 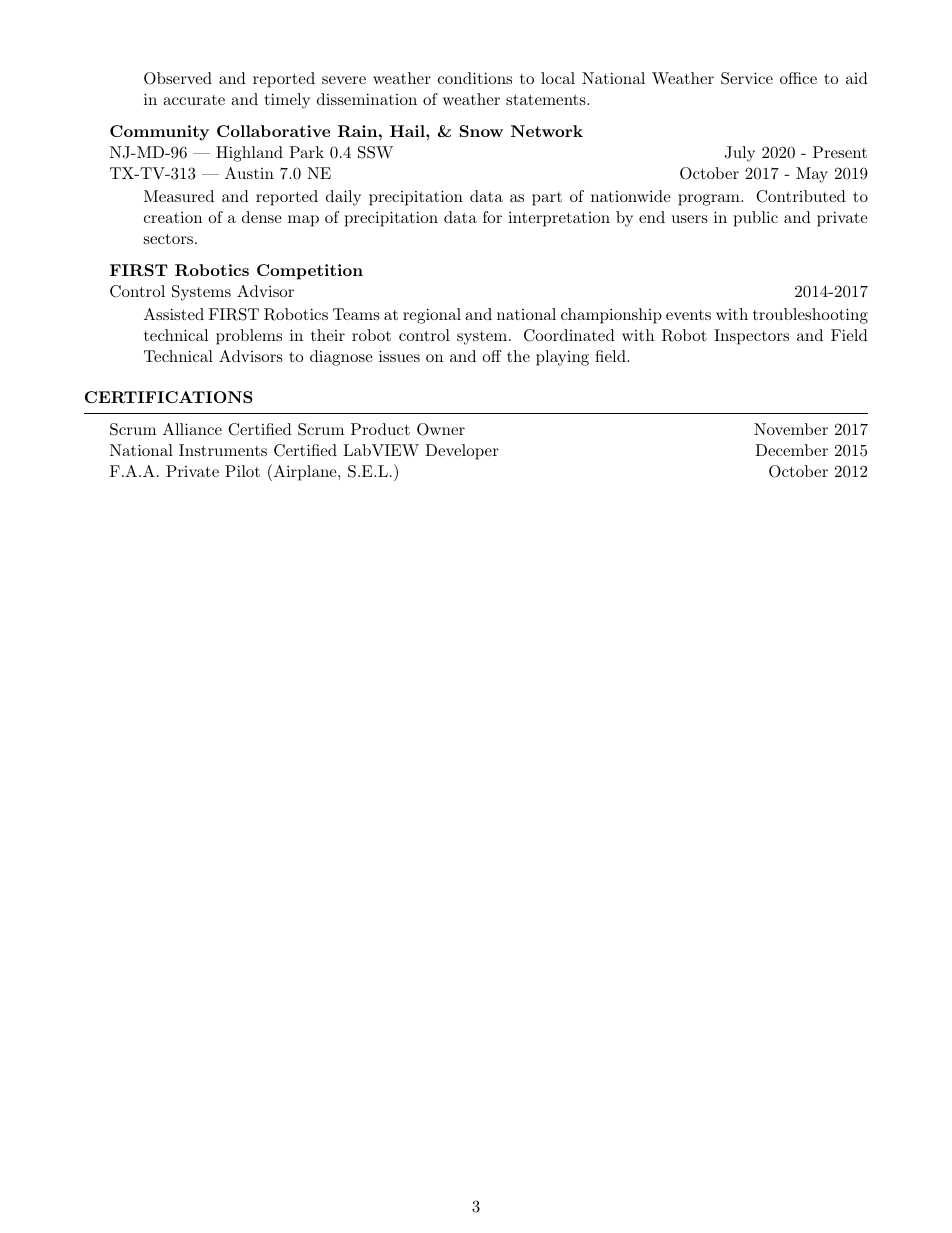 What do you see at coordinates (812, 175) in the document?
I see `May` at bounding box center [812, 175].
